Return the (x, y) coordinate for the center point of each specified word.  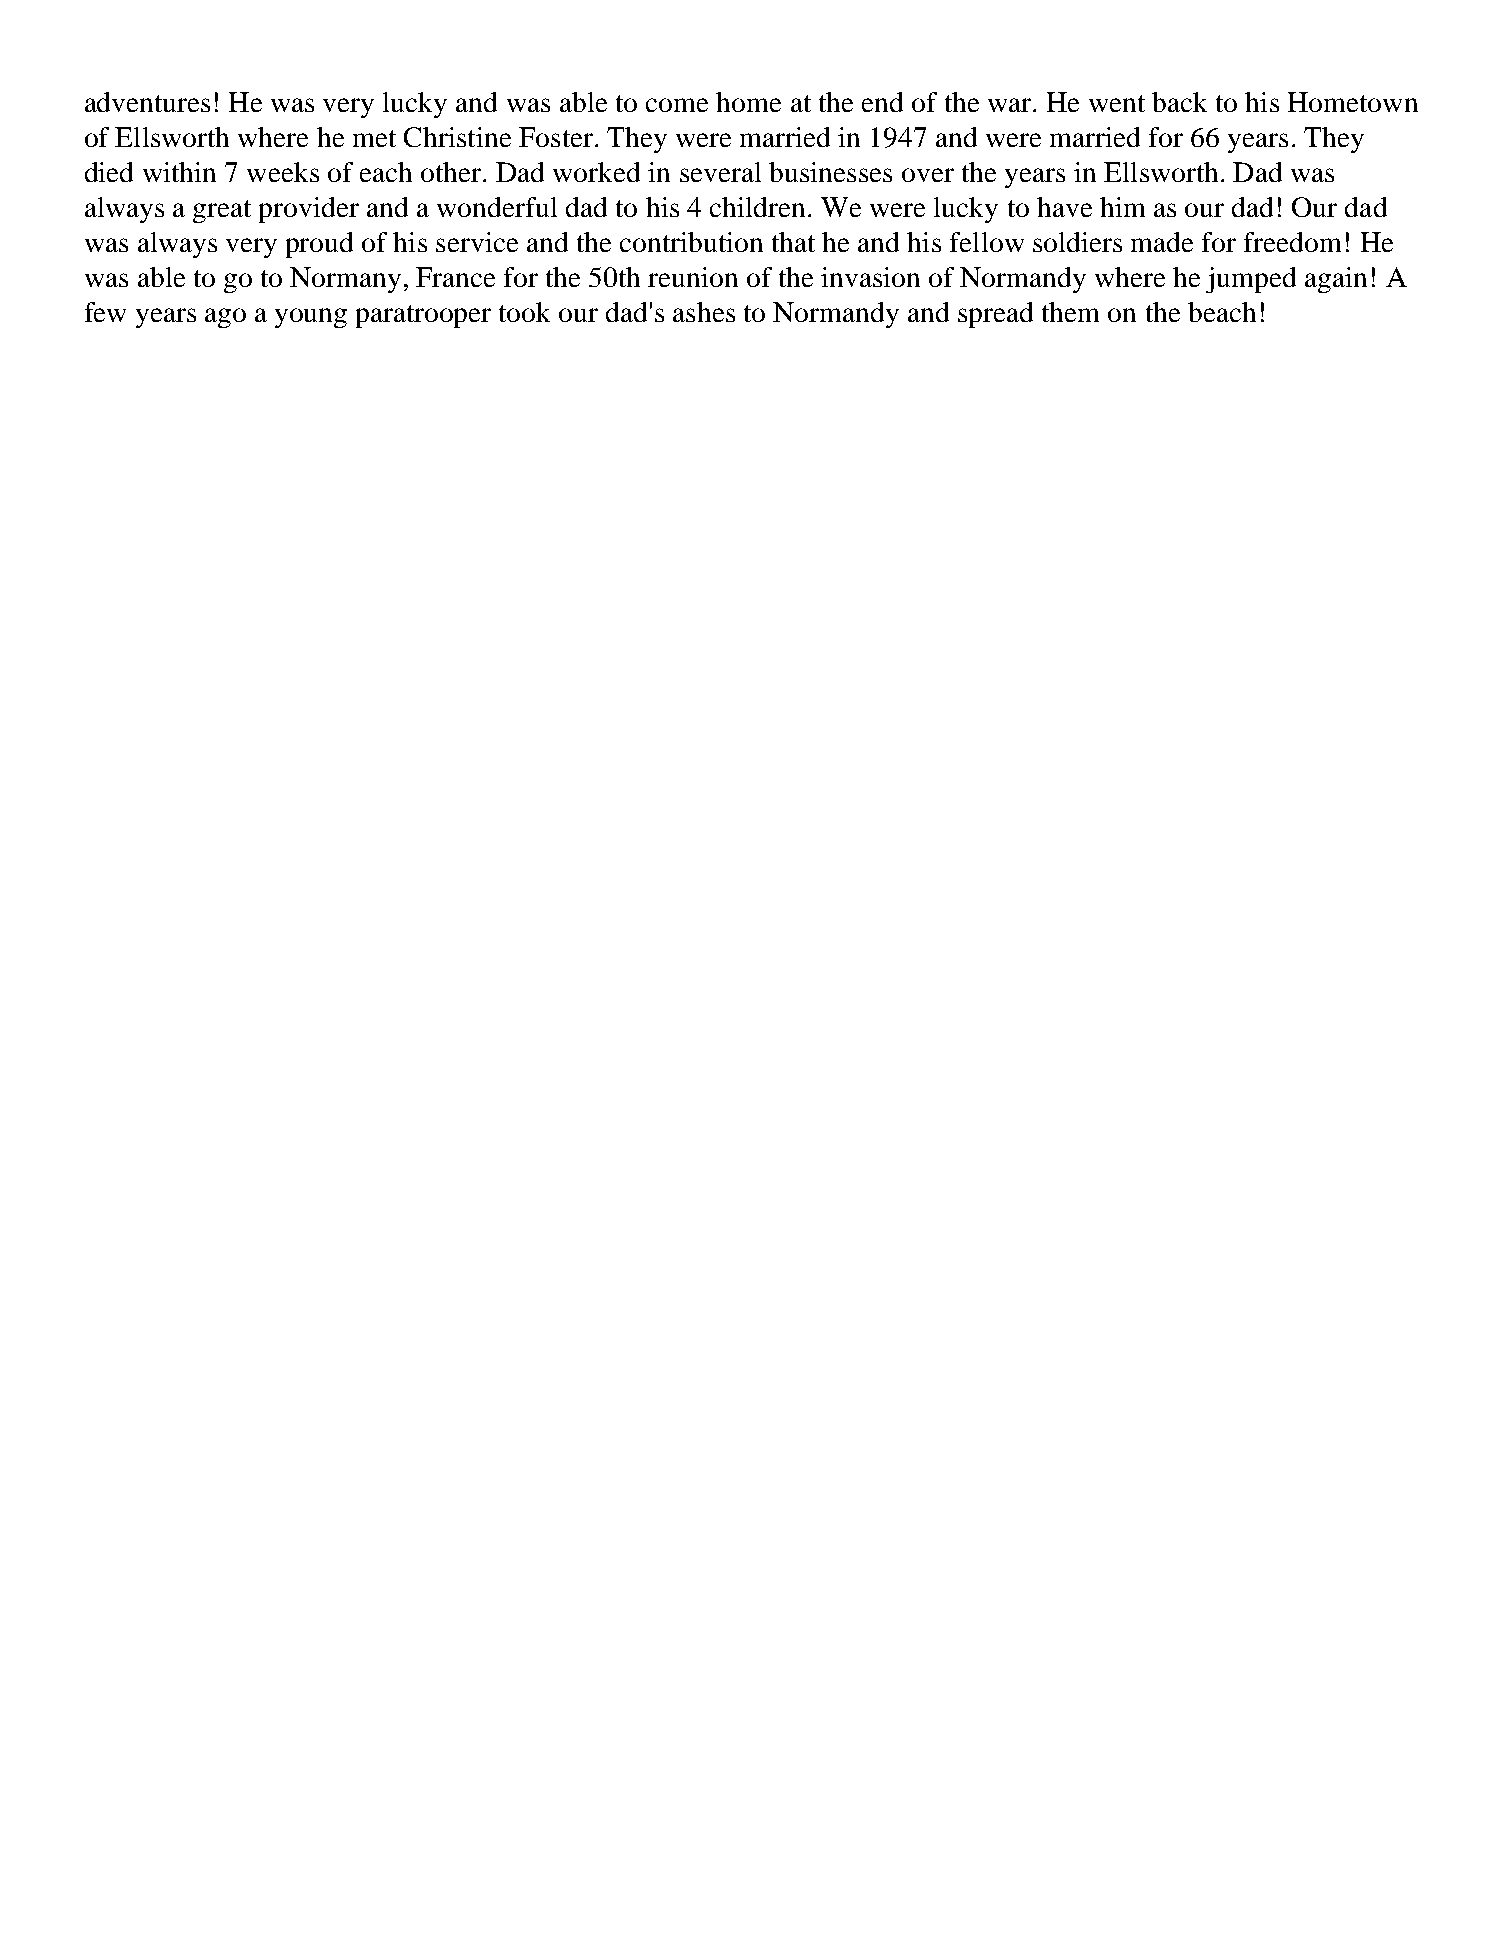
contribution (691, 242)
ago (225, 318)
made (1162, 242)
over (928, 175)
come (677, 105)
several (720, 172)
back (1179, 102)
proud (319, 245)
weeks (283, 172)
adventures (147, 102)
